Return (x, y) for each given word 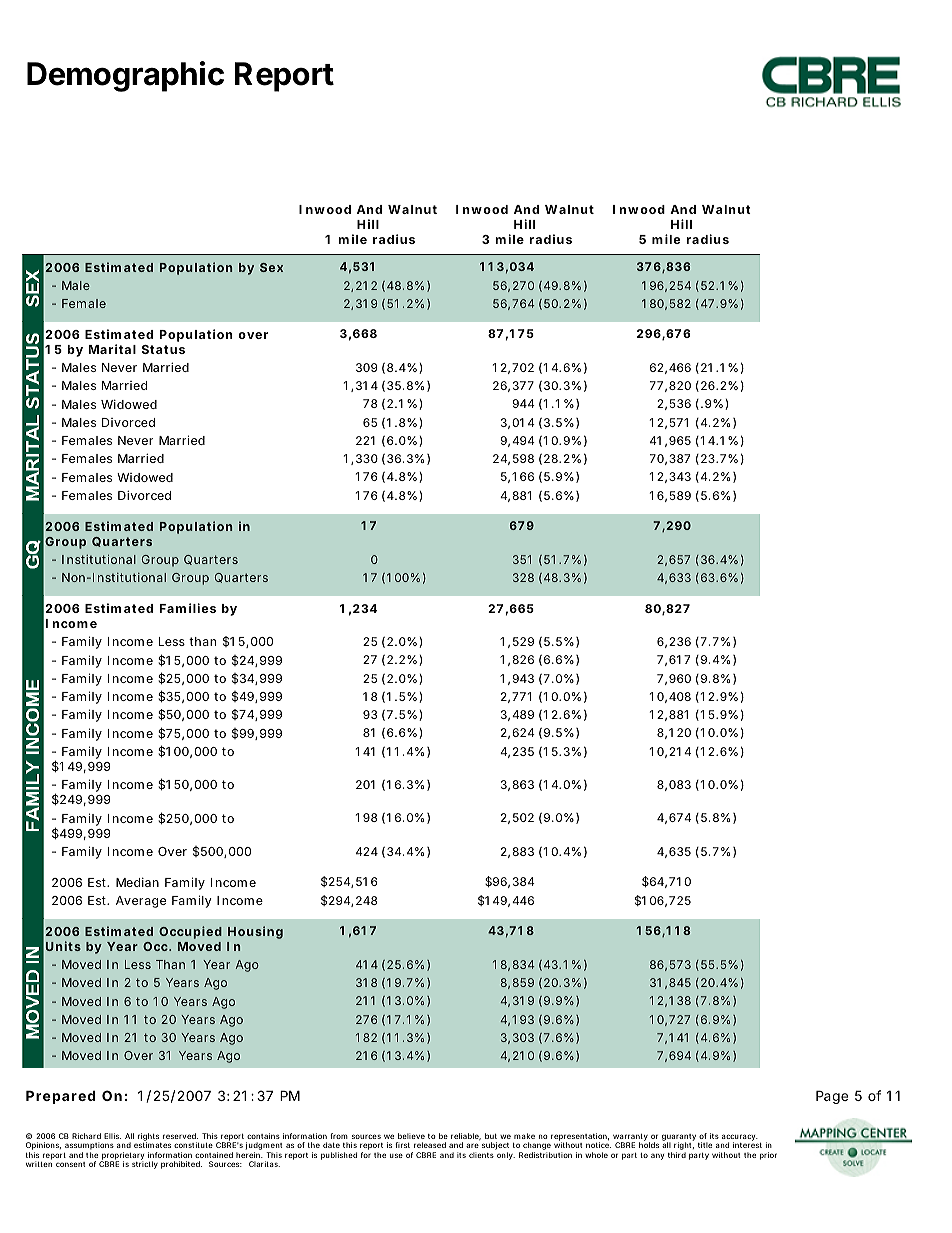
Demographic (125, 76)
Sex (271, 267)
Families (188, 608)
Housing (255, 932)
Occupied (190, 932)
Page (832, 1097)
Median (137, 882)
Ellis (112, 1136)
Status (163, 349)
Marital (112, 349)
